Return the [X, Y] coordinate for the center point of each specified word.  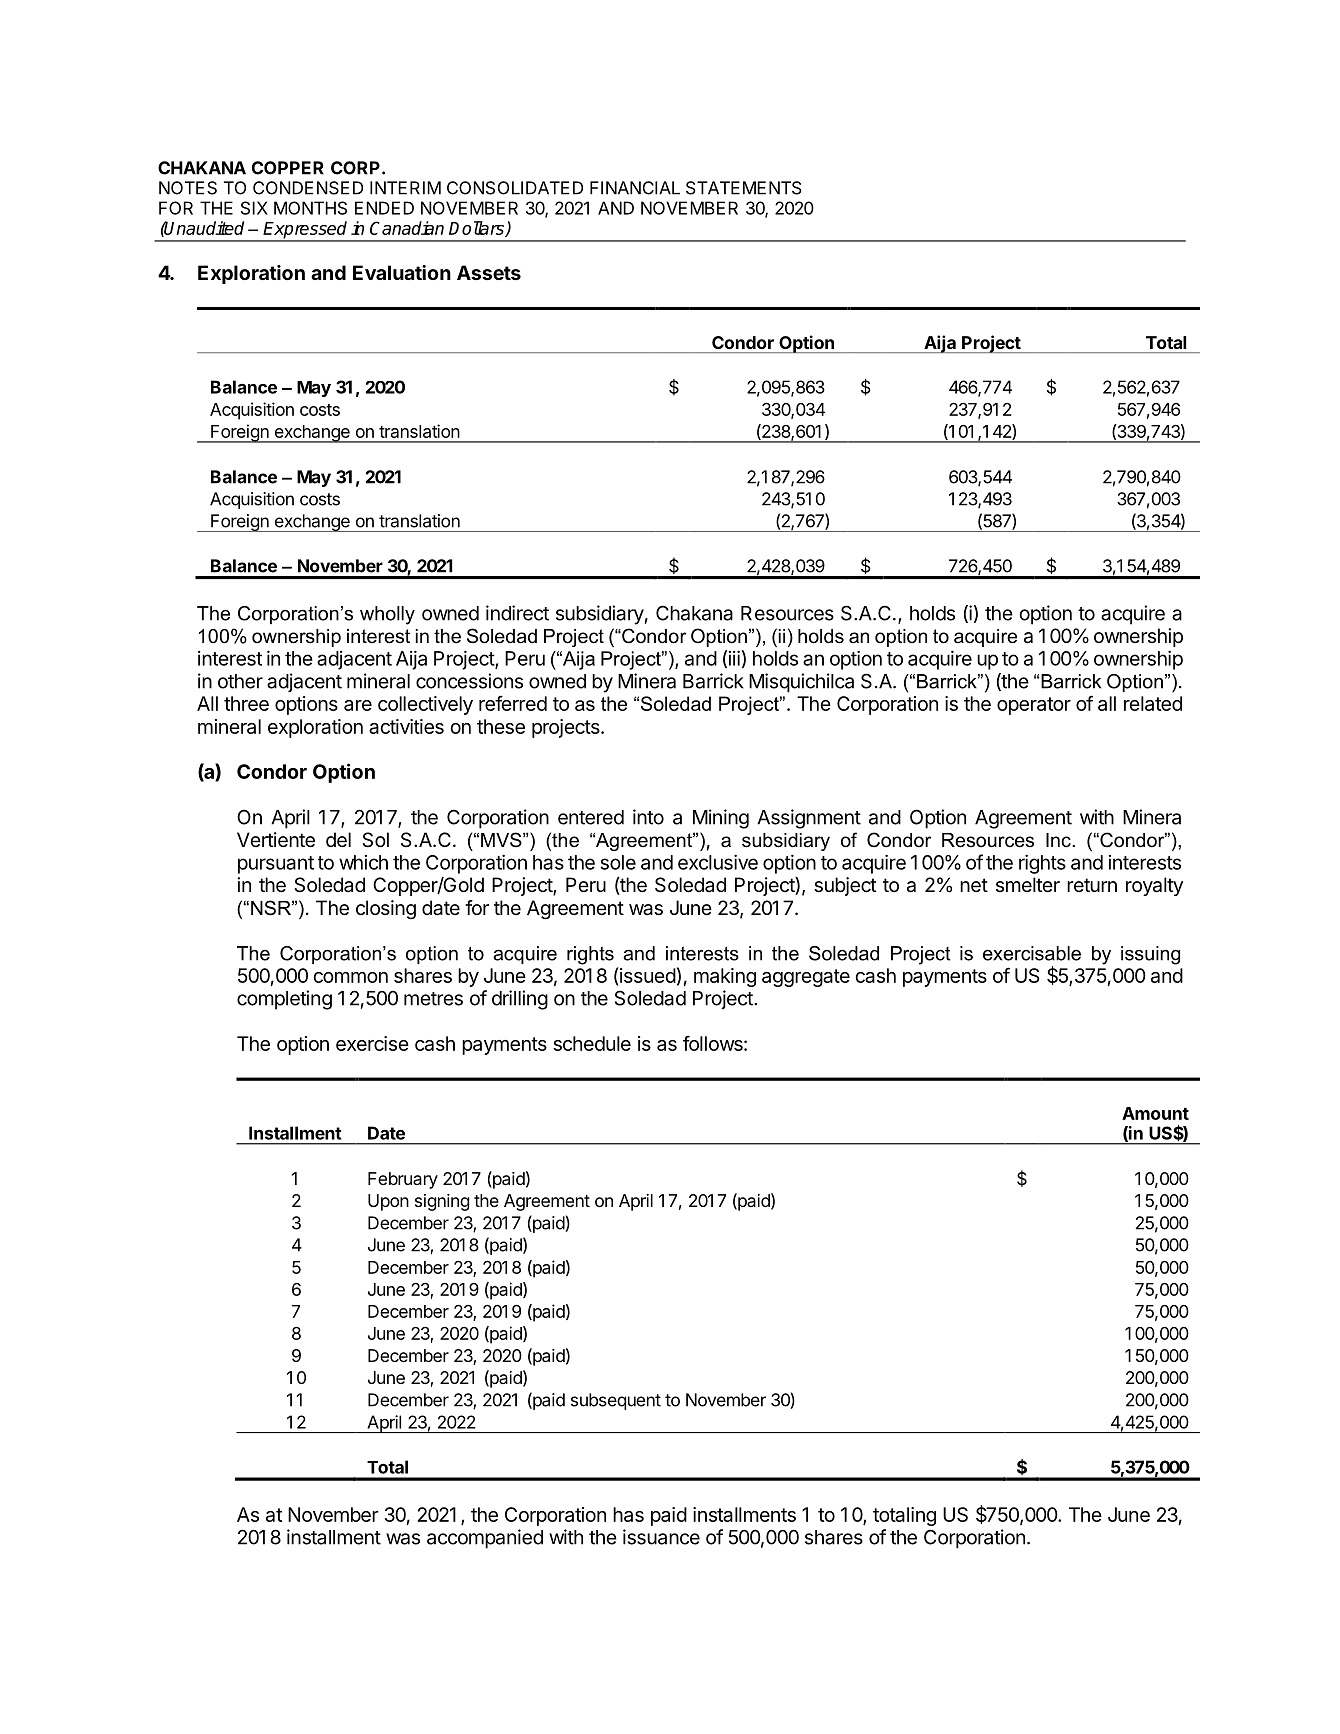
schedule [592, 1043]
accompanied [485, 1539]
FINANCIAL [635, 188]
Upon [388, 1202]
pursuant [276, 865]
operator [1034, 706]
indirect [517, 613]
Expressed [306, 231]
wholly [387, 615]
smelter [1028, 884]
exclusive [718, 862]
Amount [1155, 1113]
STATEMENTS [744, 188]
